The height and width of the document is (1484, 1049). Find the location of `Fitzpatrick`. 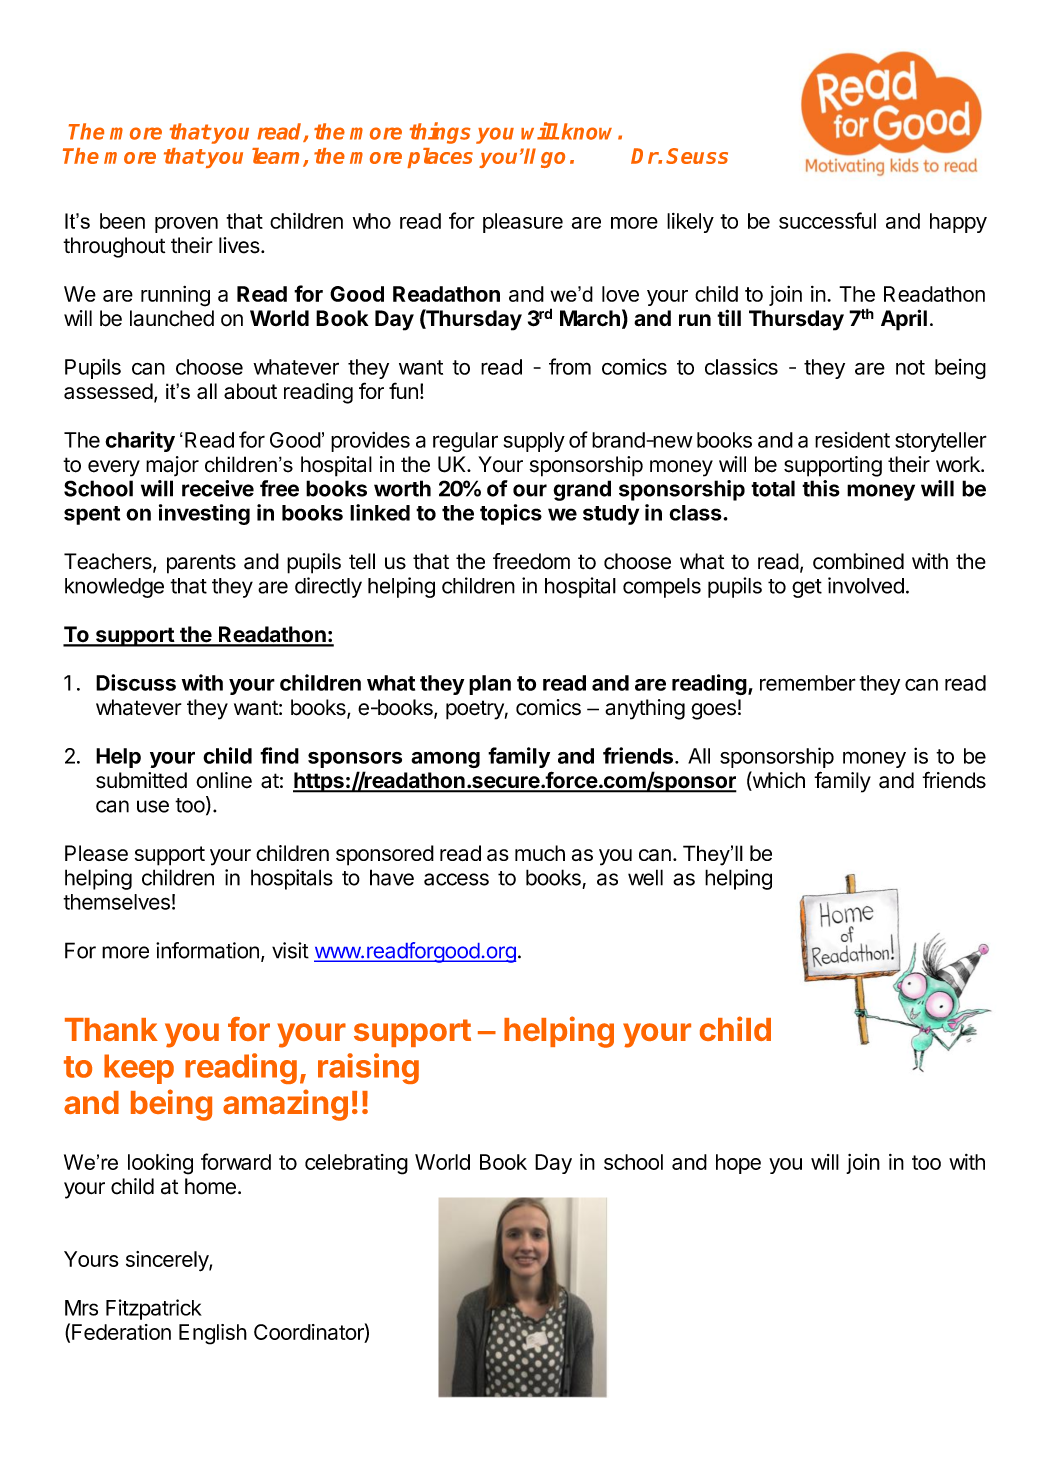

Fitzpatrick is located at coordinates (154, 1309).
